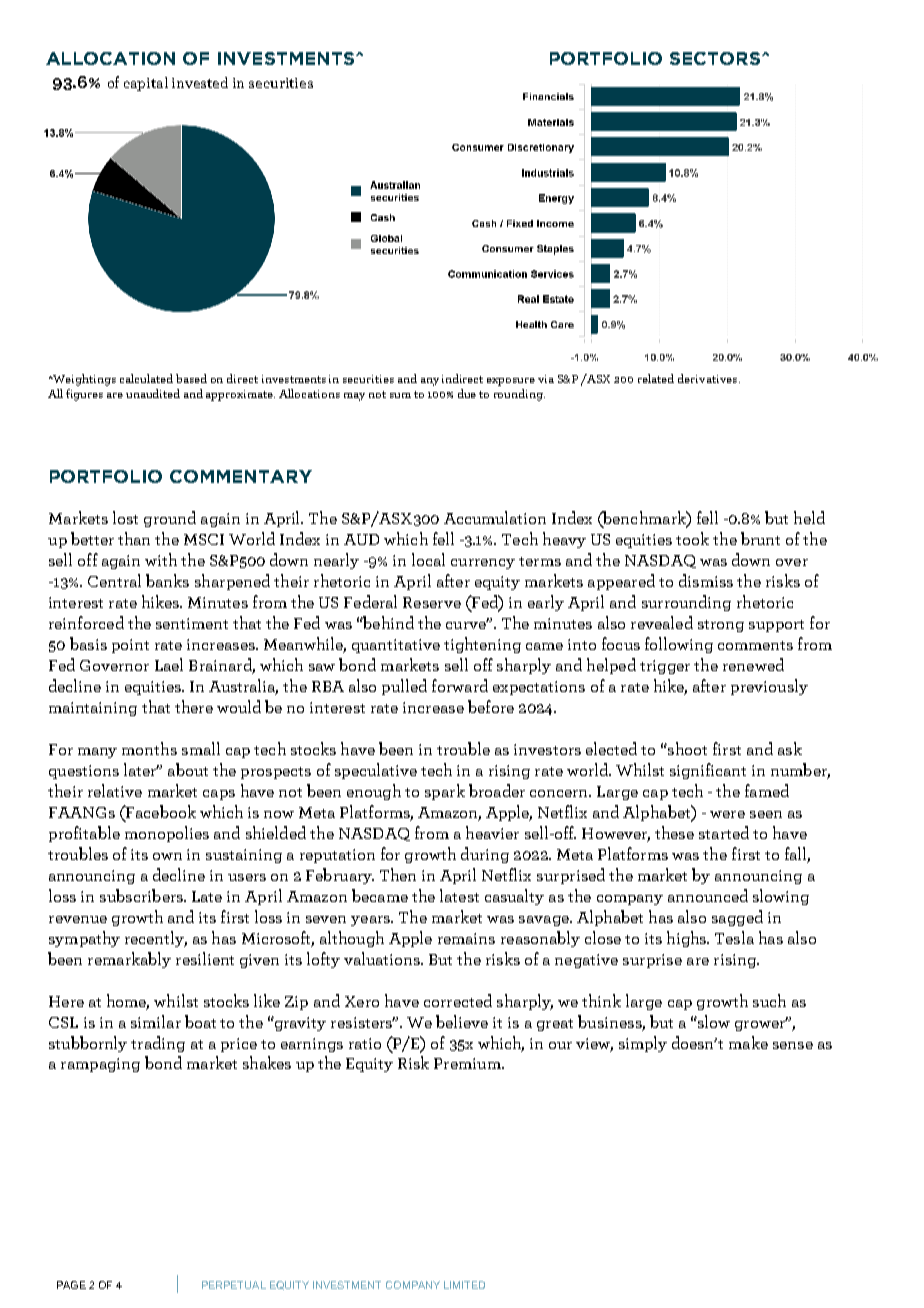 Image resolution: width=924 pixels, height=1308 pixels. Describe the element at coordinates (748, 1042) in the image. I see `make` at that location.
